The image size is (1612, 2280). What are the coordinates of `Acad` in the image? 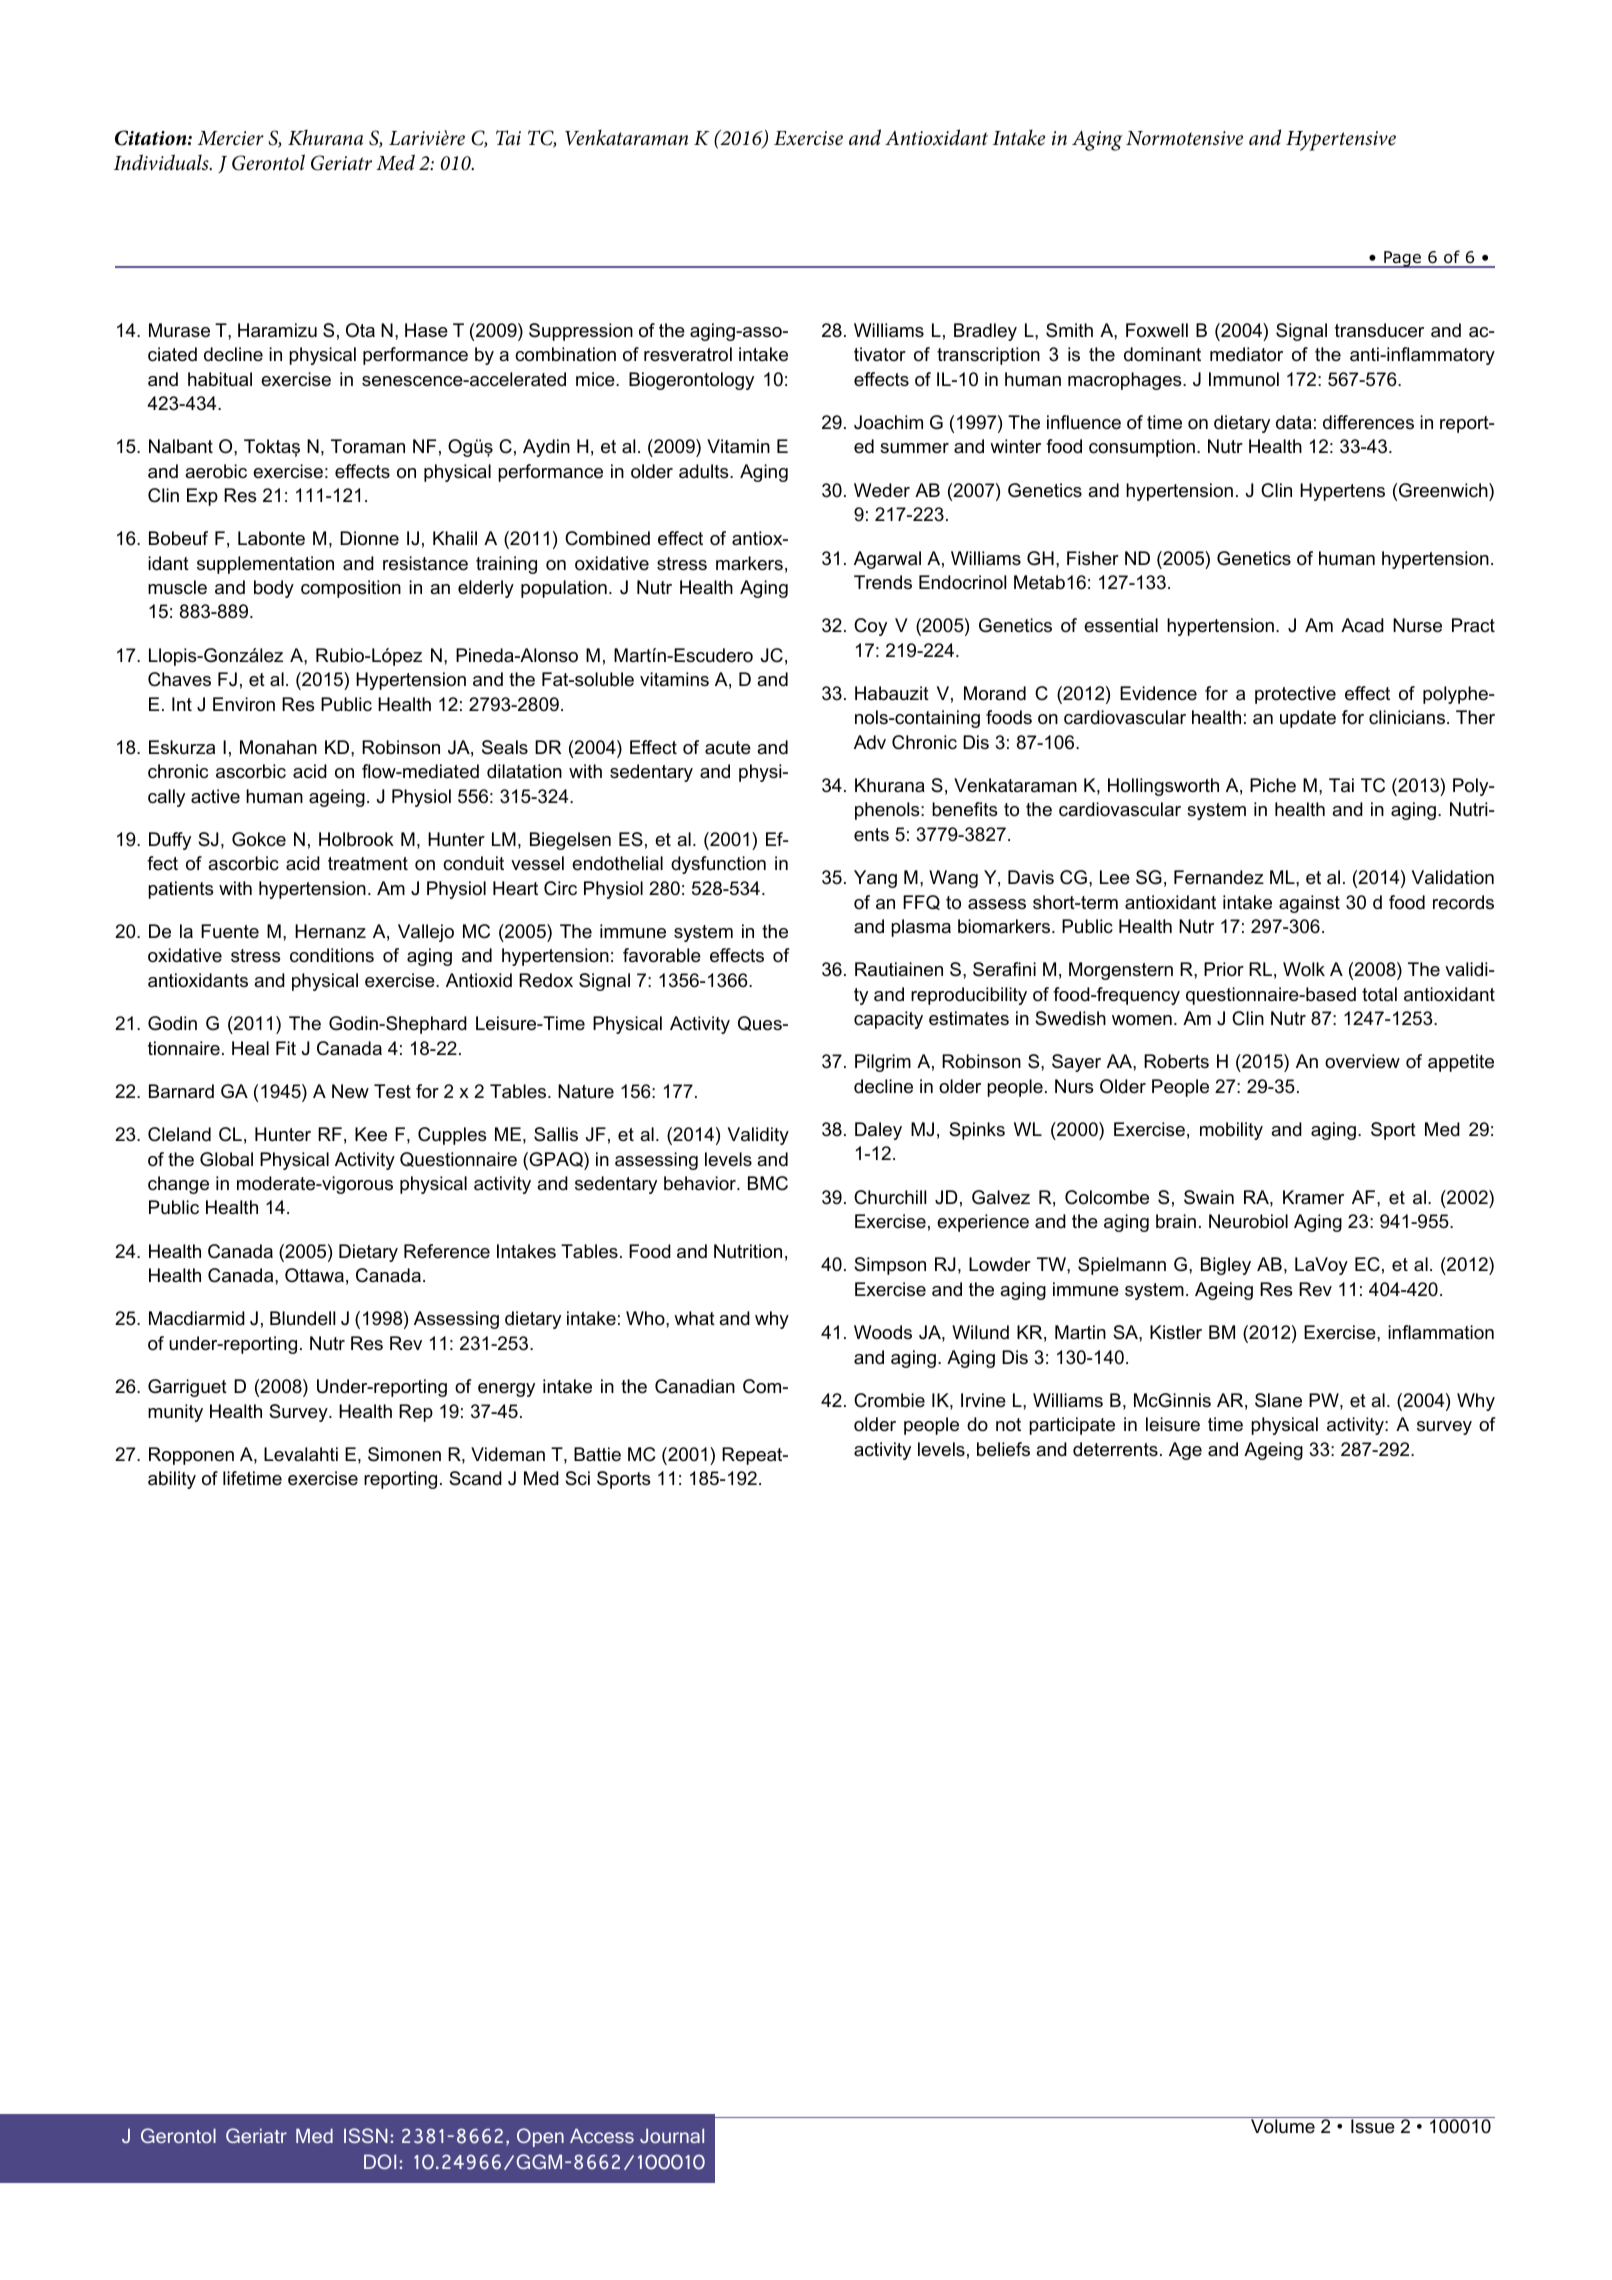 It's located at (1362, 625).
